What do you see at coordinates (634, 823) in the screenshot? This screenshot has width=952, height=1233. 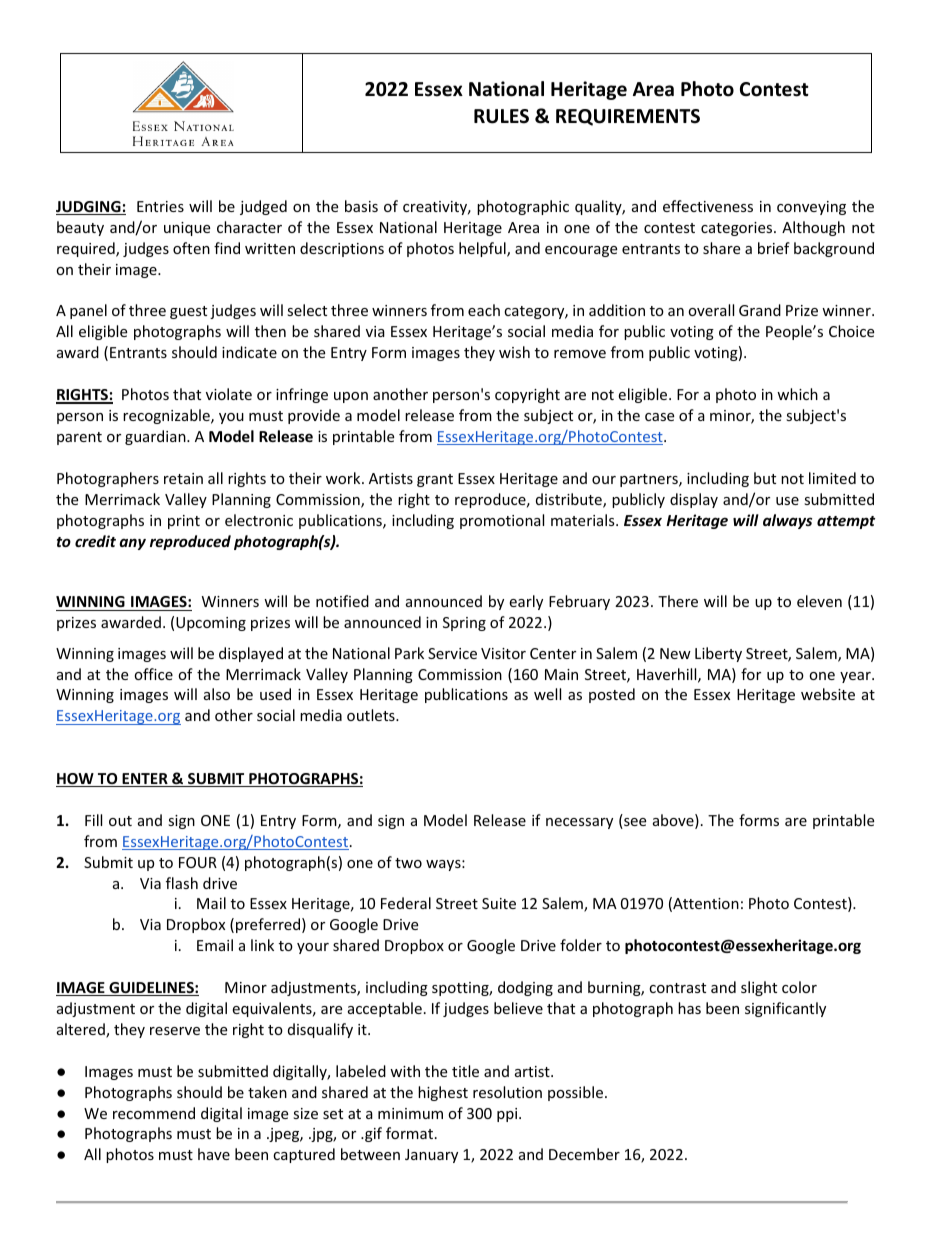 I see `see` at bounding box center [634, 823].
